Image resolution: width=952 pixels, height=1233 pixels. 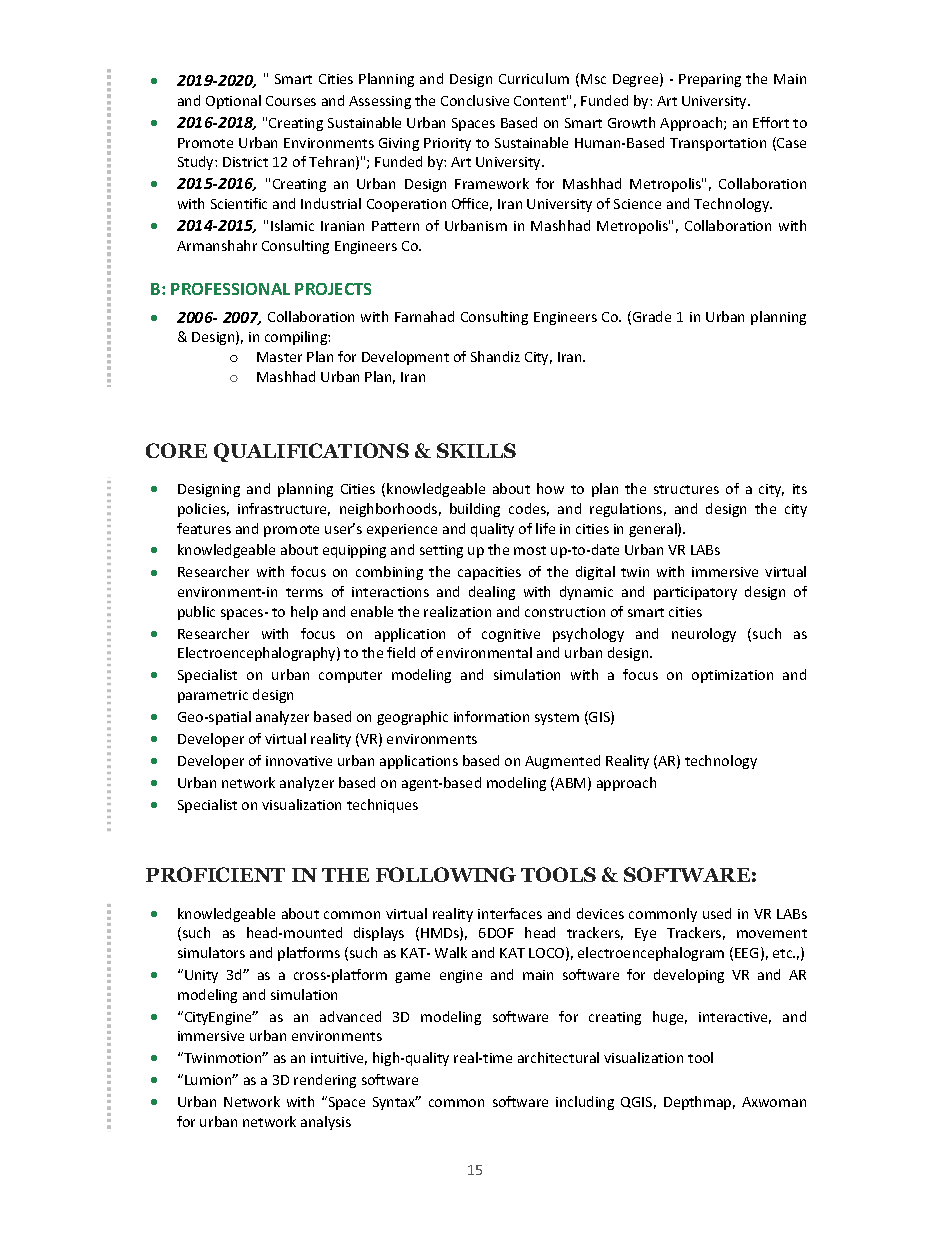 What do you see at coordinates (233, 102) in the screenshot?
I see `Optional` at bounding box center [233, 102].
